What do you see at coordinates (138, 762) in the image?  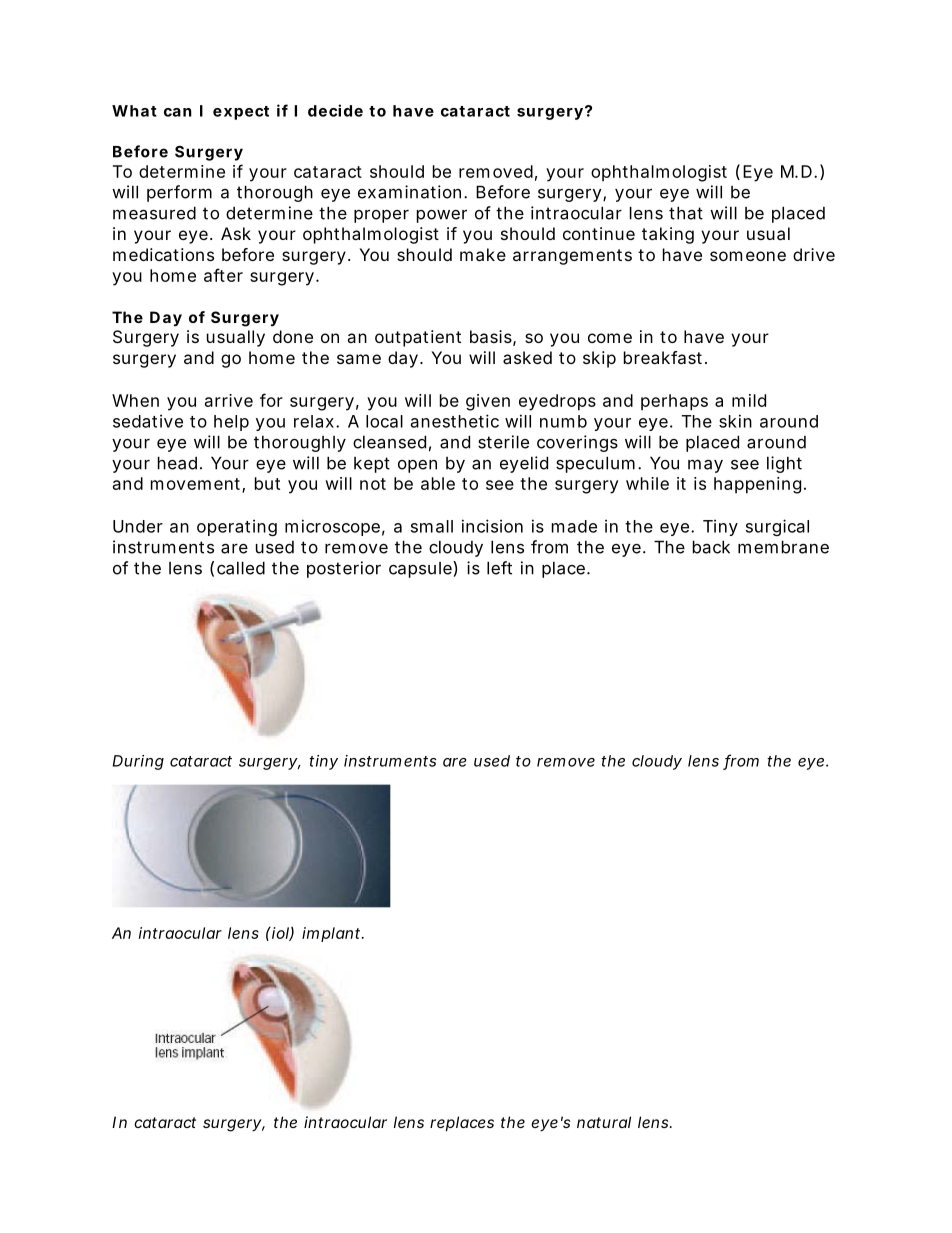 I see `During` at bounding box center [138, 762].
